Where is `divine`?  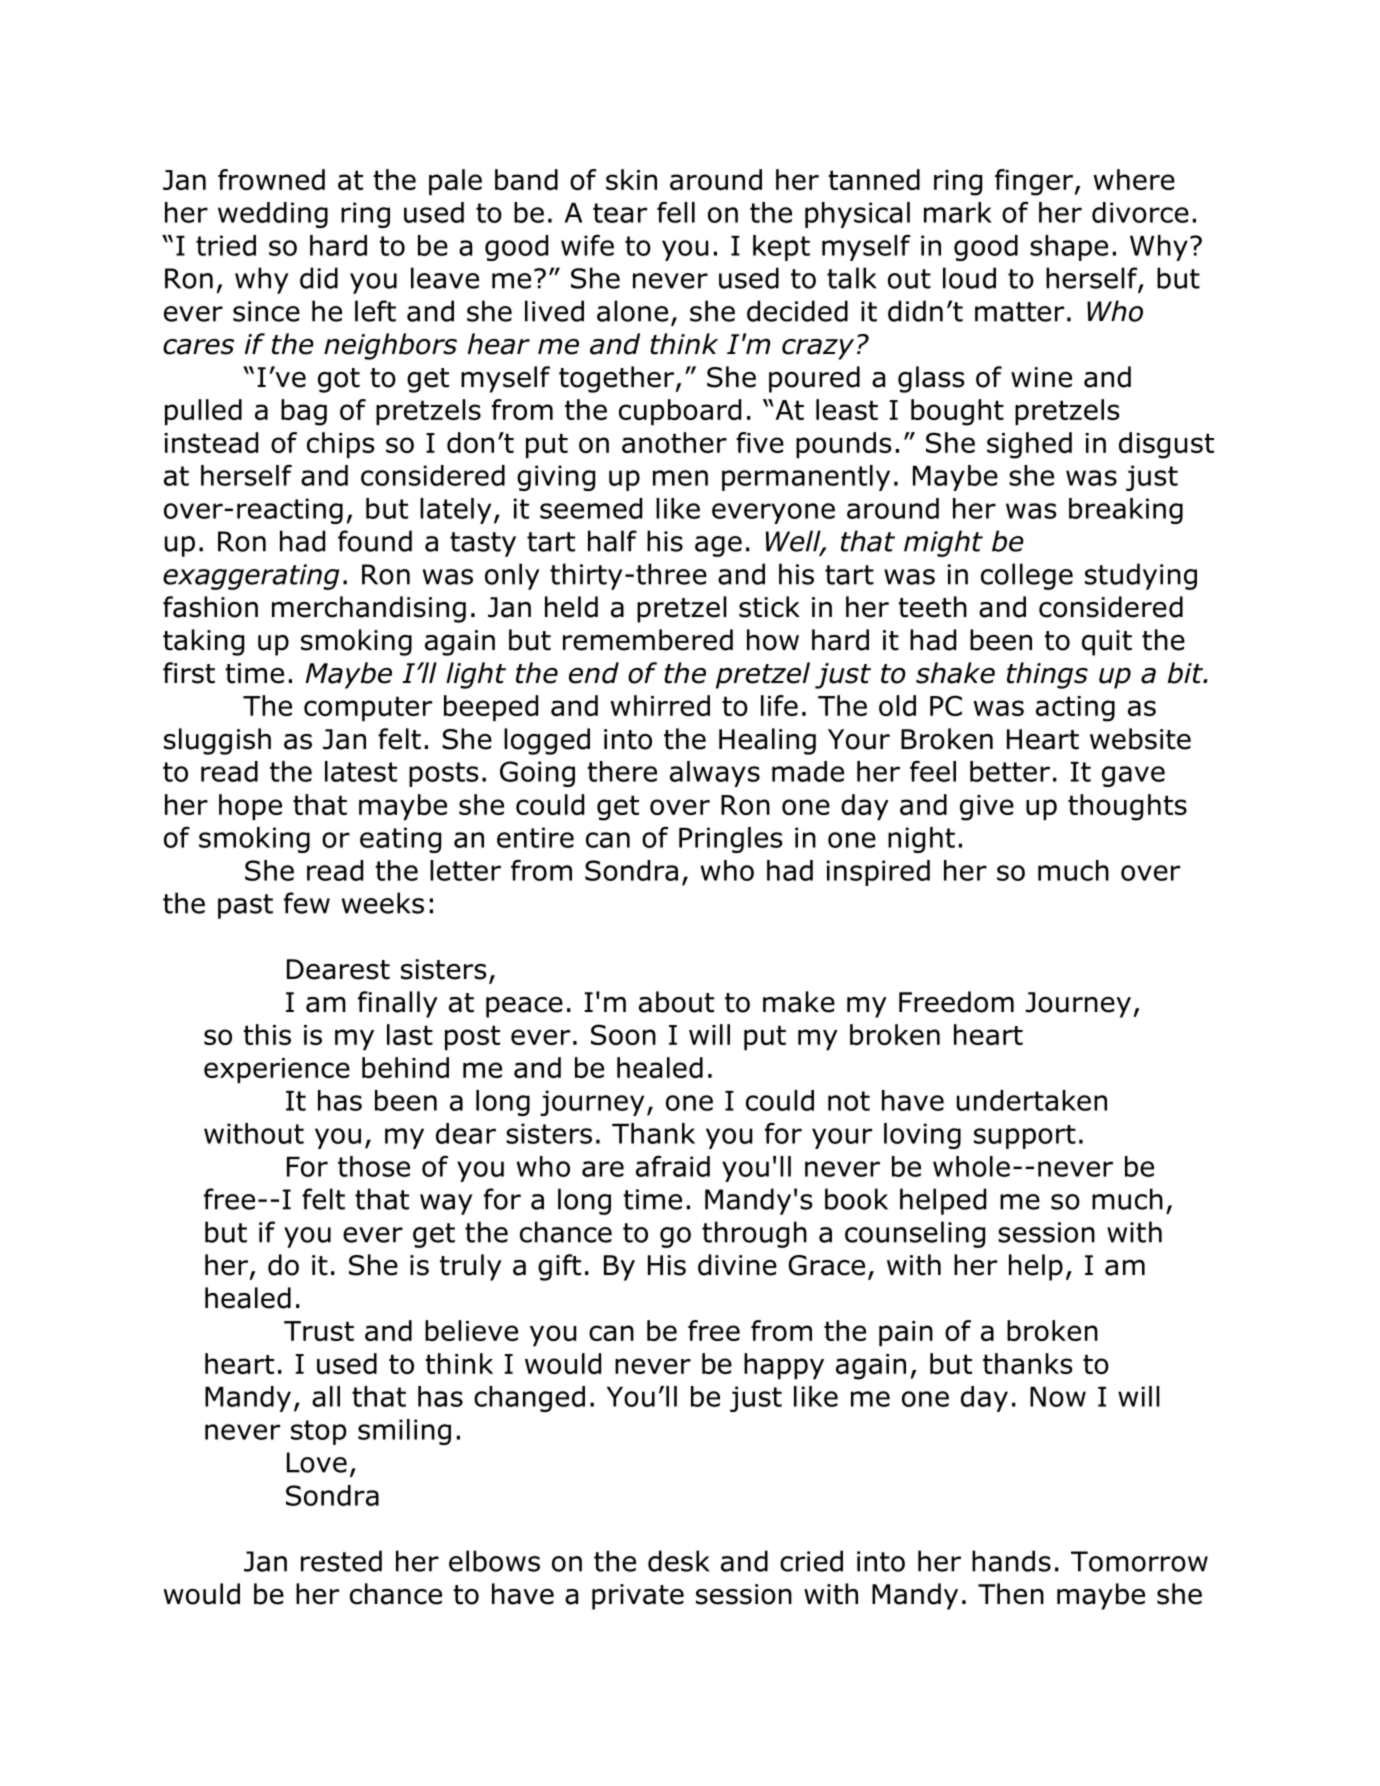 divine is located at coordinates (737, 1265).
